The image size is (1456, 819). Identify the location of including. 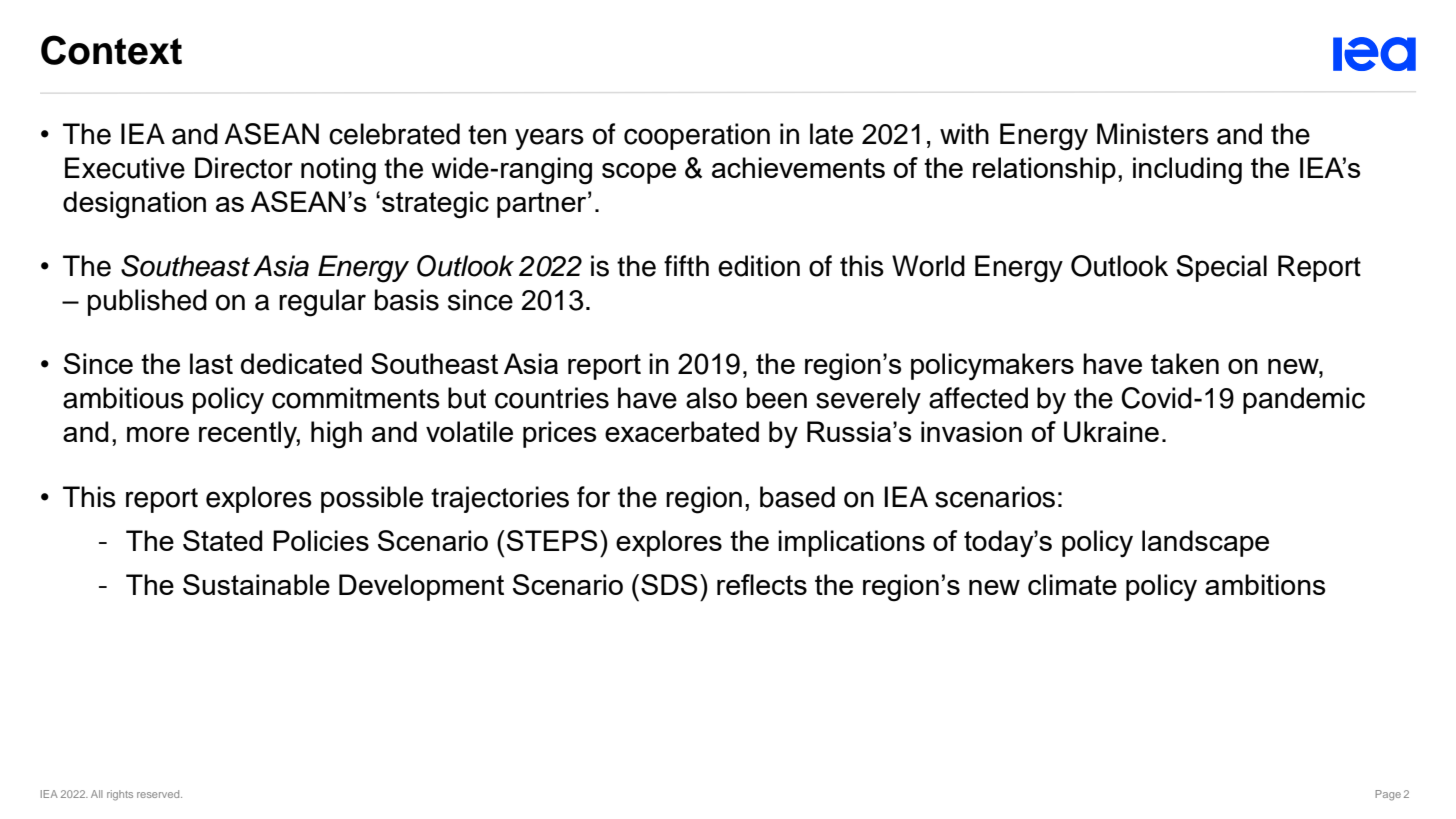
(1187, 171).
